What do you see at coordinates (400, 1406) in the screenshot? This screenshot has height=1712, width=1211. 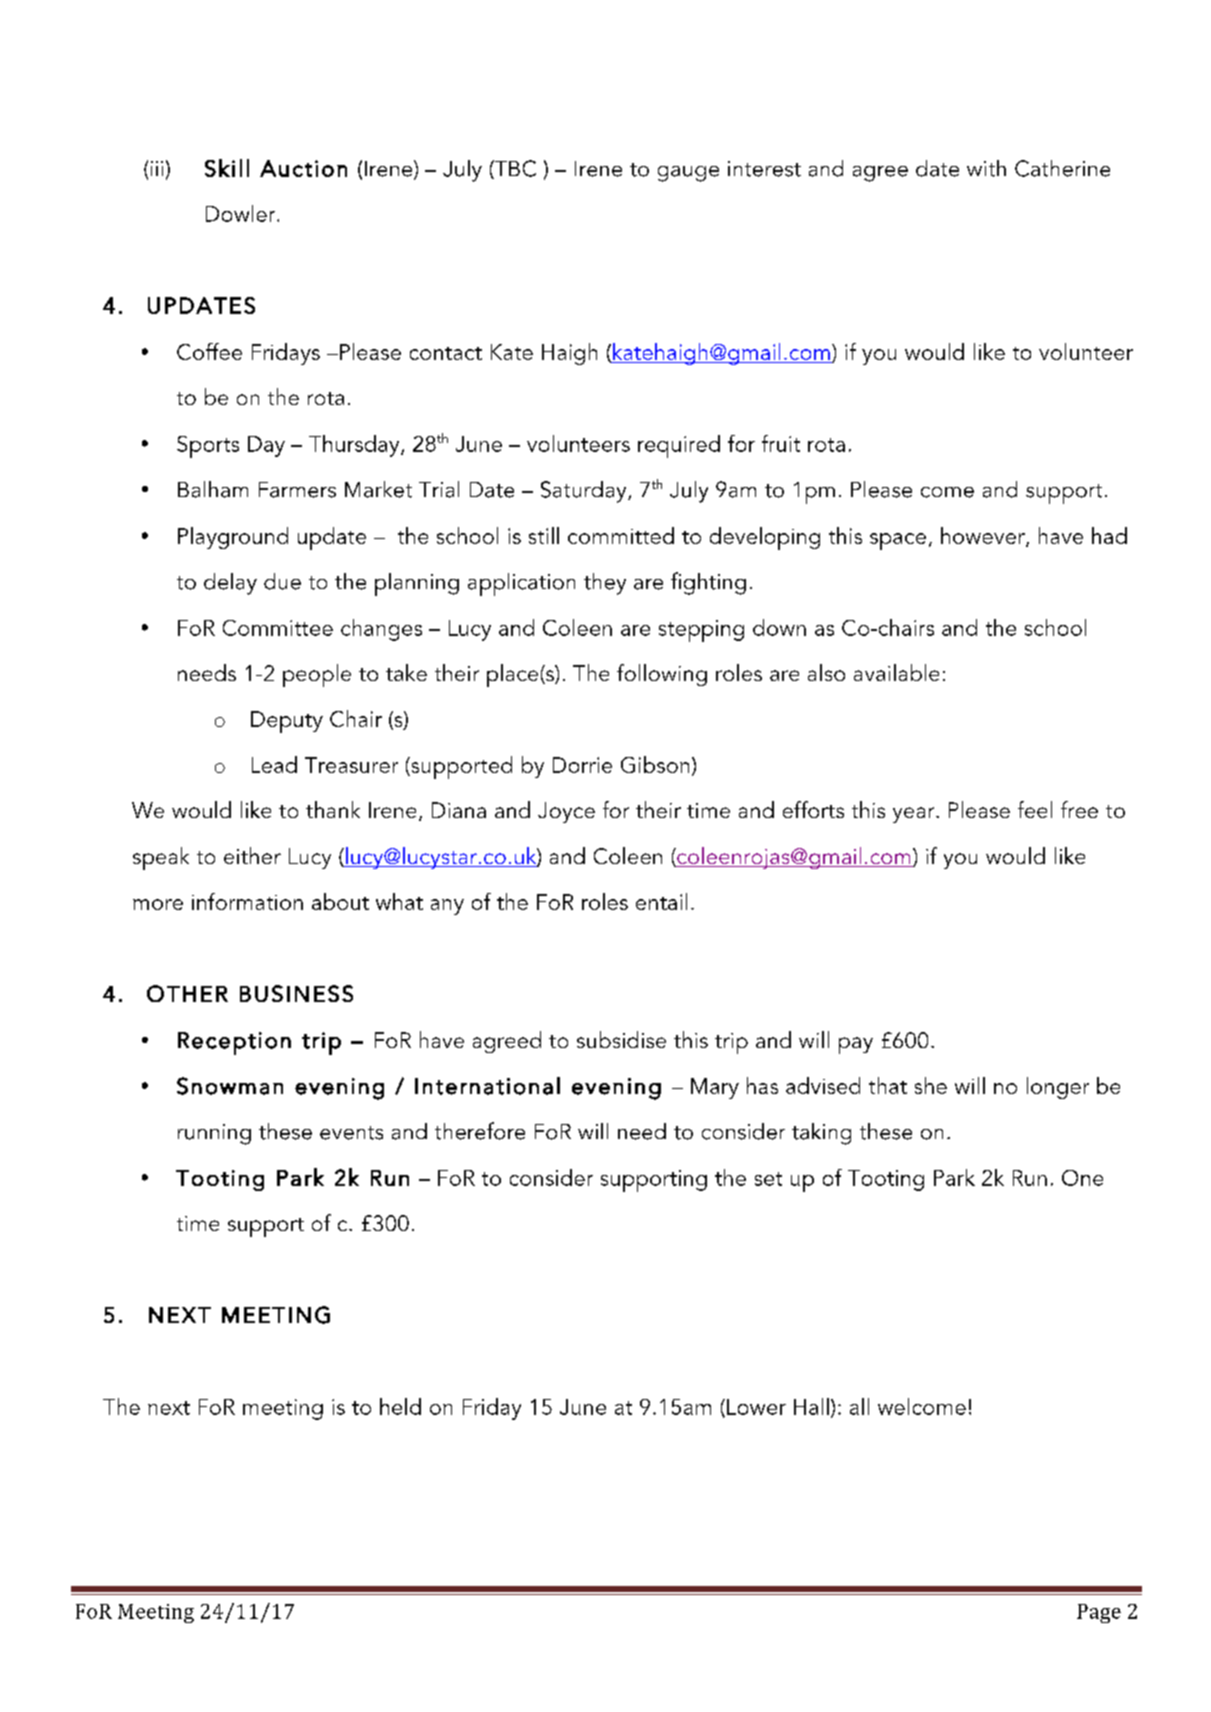 I see `held` at bounding box center [400, 1406].
